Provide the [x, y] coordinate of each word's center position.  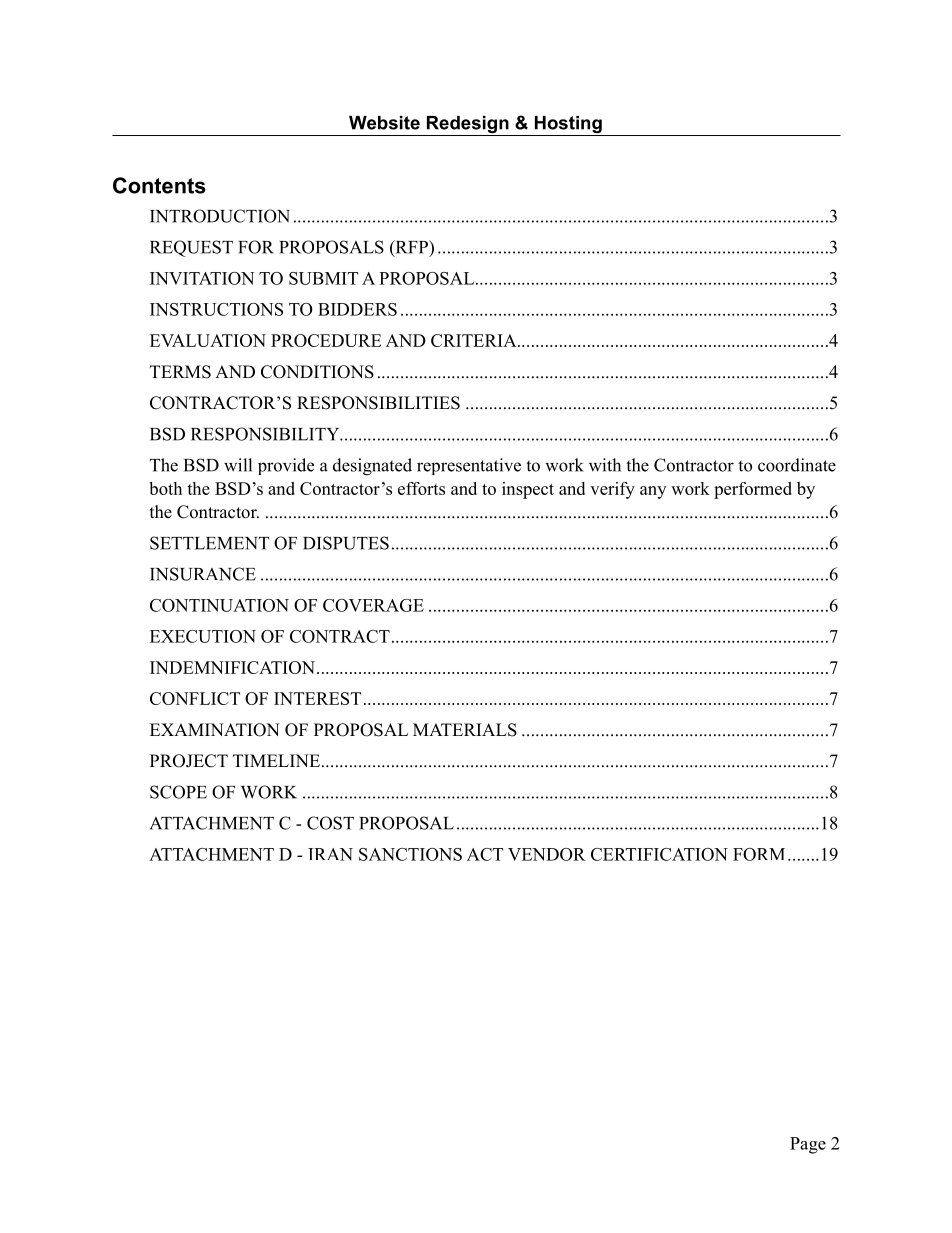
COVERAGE [373, 605]
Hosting [568, 126]
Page [808, 1145]
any [653, 492]
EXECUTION [203, 636]
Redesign [467, 126]
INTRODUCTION [220, 216]
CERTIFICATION [659, 854]
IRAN [330, 854]
